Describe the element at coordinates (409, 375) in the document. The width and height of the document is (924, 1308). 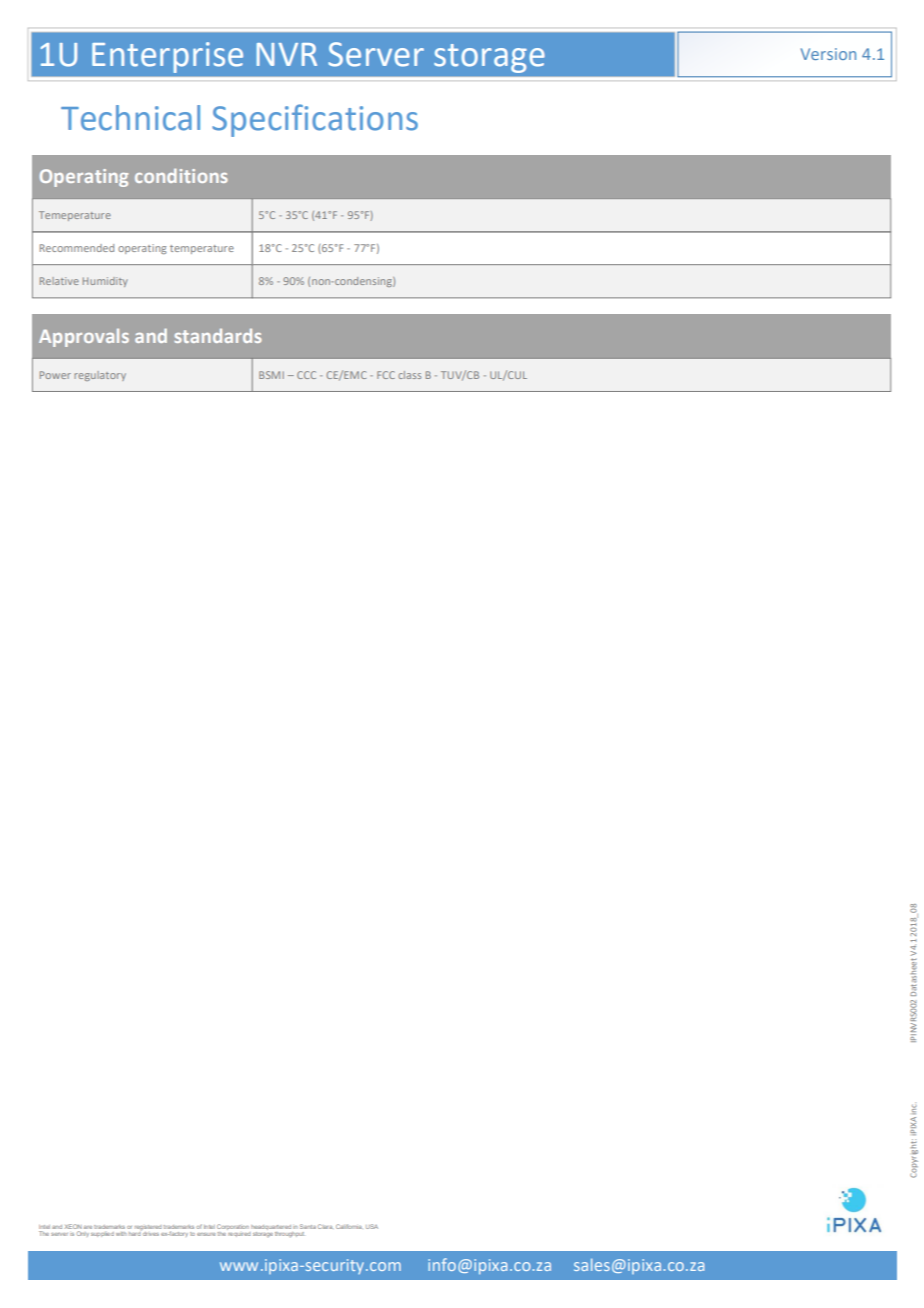
I see `class` at that location.
